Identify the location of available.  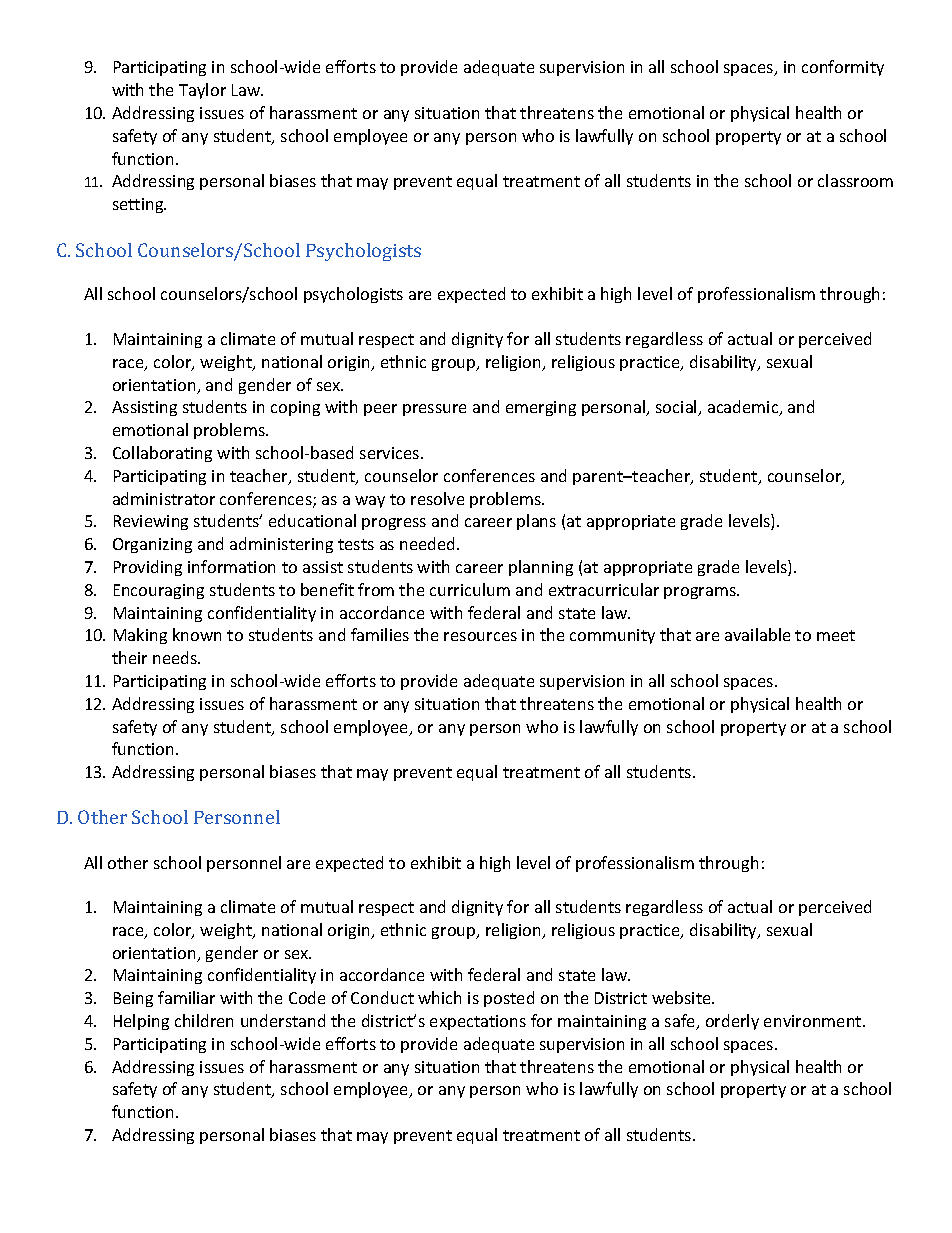
(757, 634).
